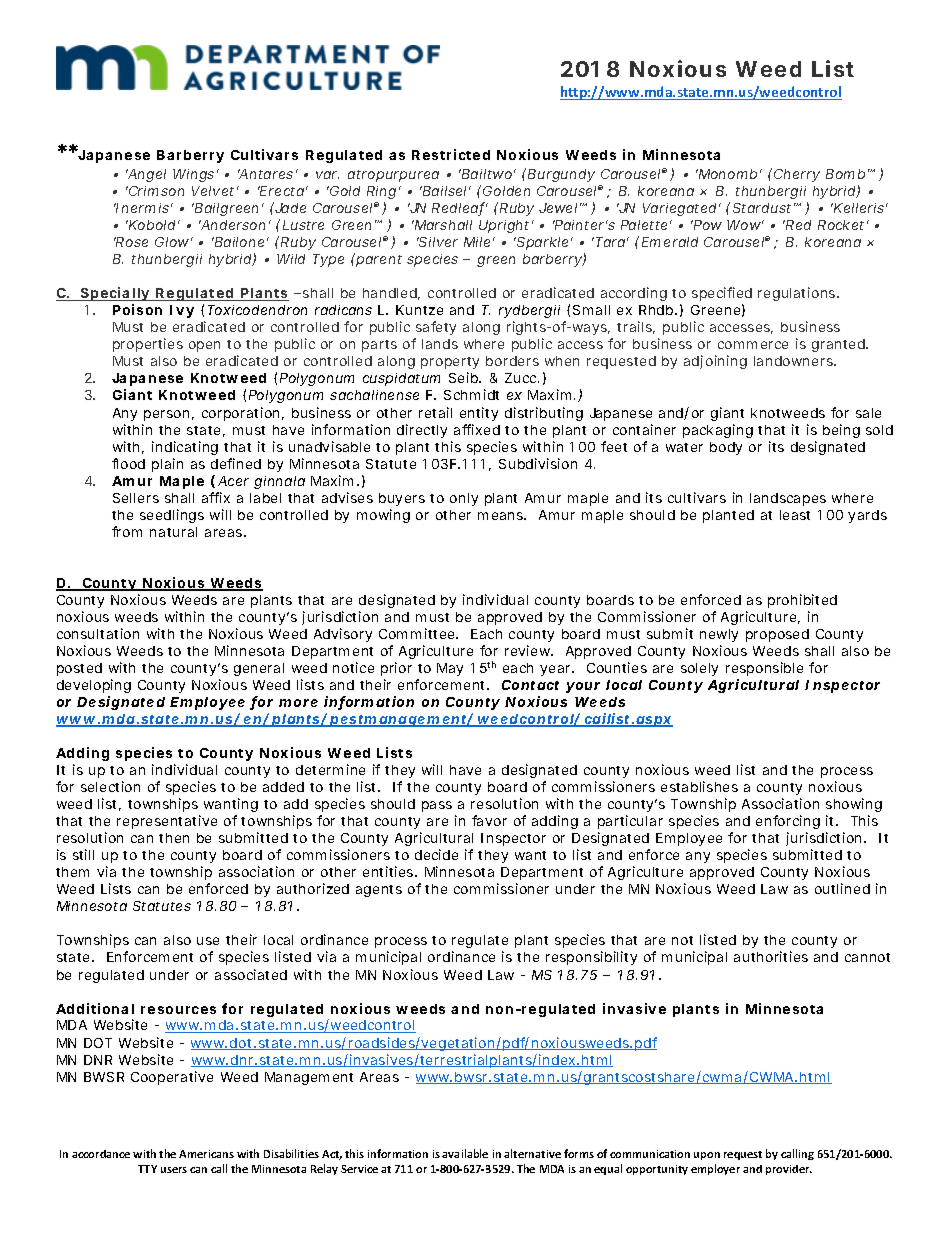  I want to click on Bomb, so click(845, 174).
